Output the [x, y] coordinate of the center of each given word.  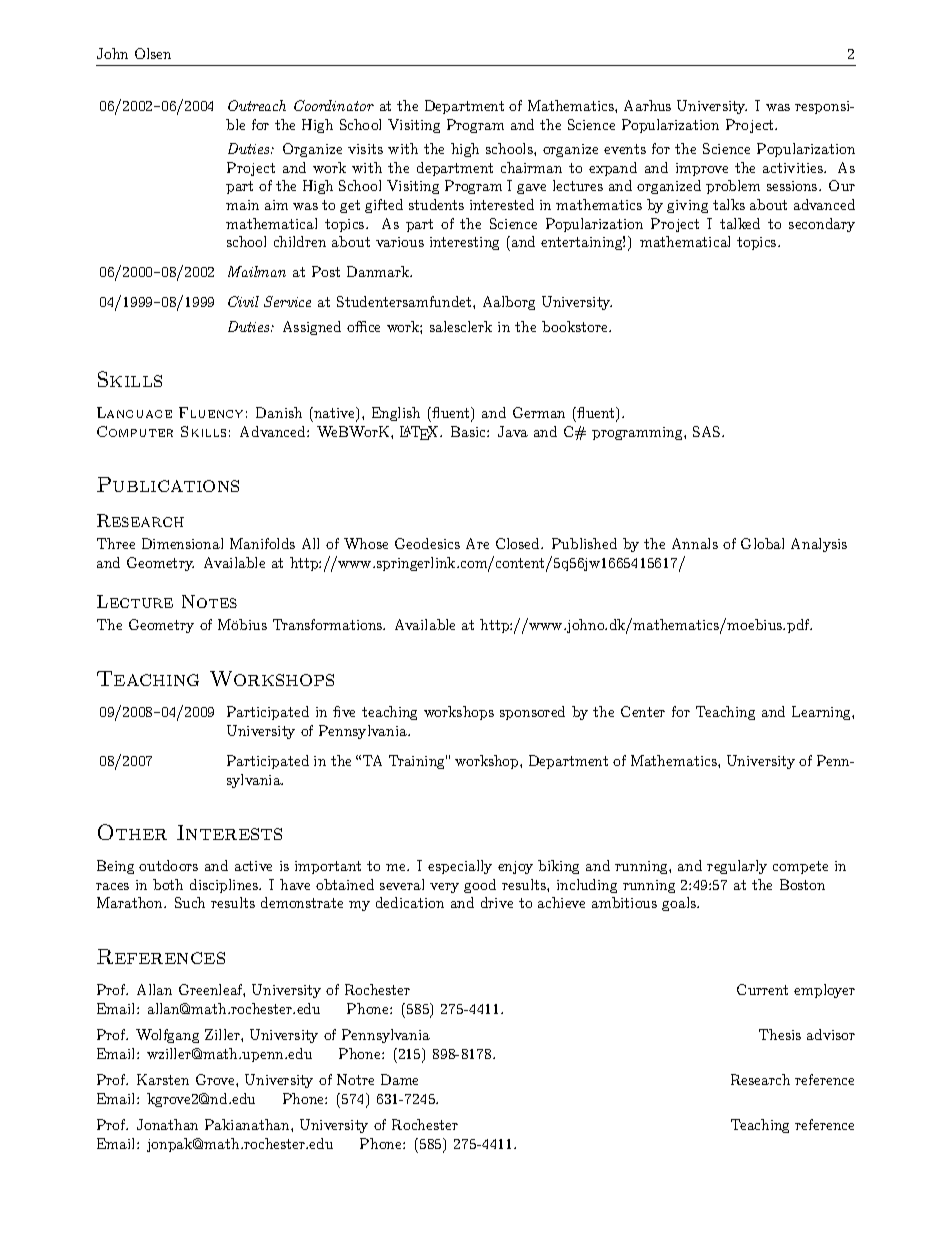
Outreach [257, 105]
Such [190, 902]
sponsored [532, 713]
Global [762, 543]
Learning [822, 713]
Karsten [163, 1079]
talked [740, 223]
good [480, 886]
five [344, 711]
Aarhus [647, 105]
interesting [464, 243]
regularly [737, 867]
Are [477, 543]
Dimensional [182, 543]
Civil [243, 301]
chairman [531, 167]
